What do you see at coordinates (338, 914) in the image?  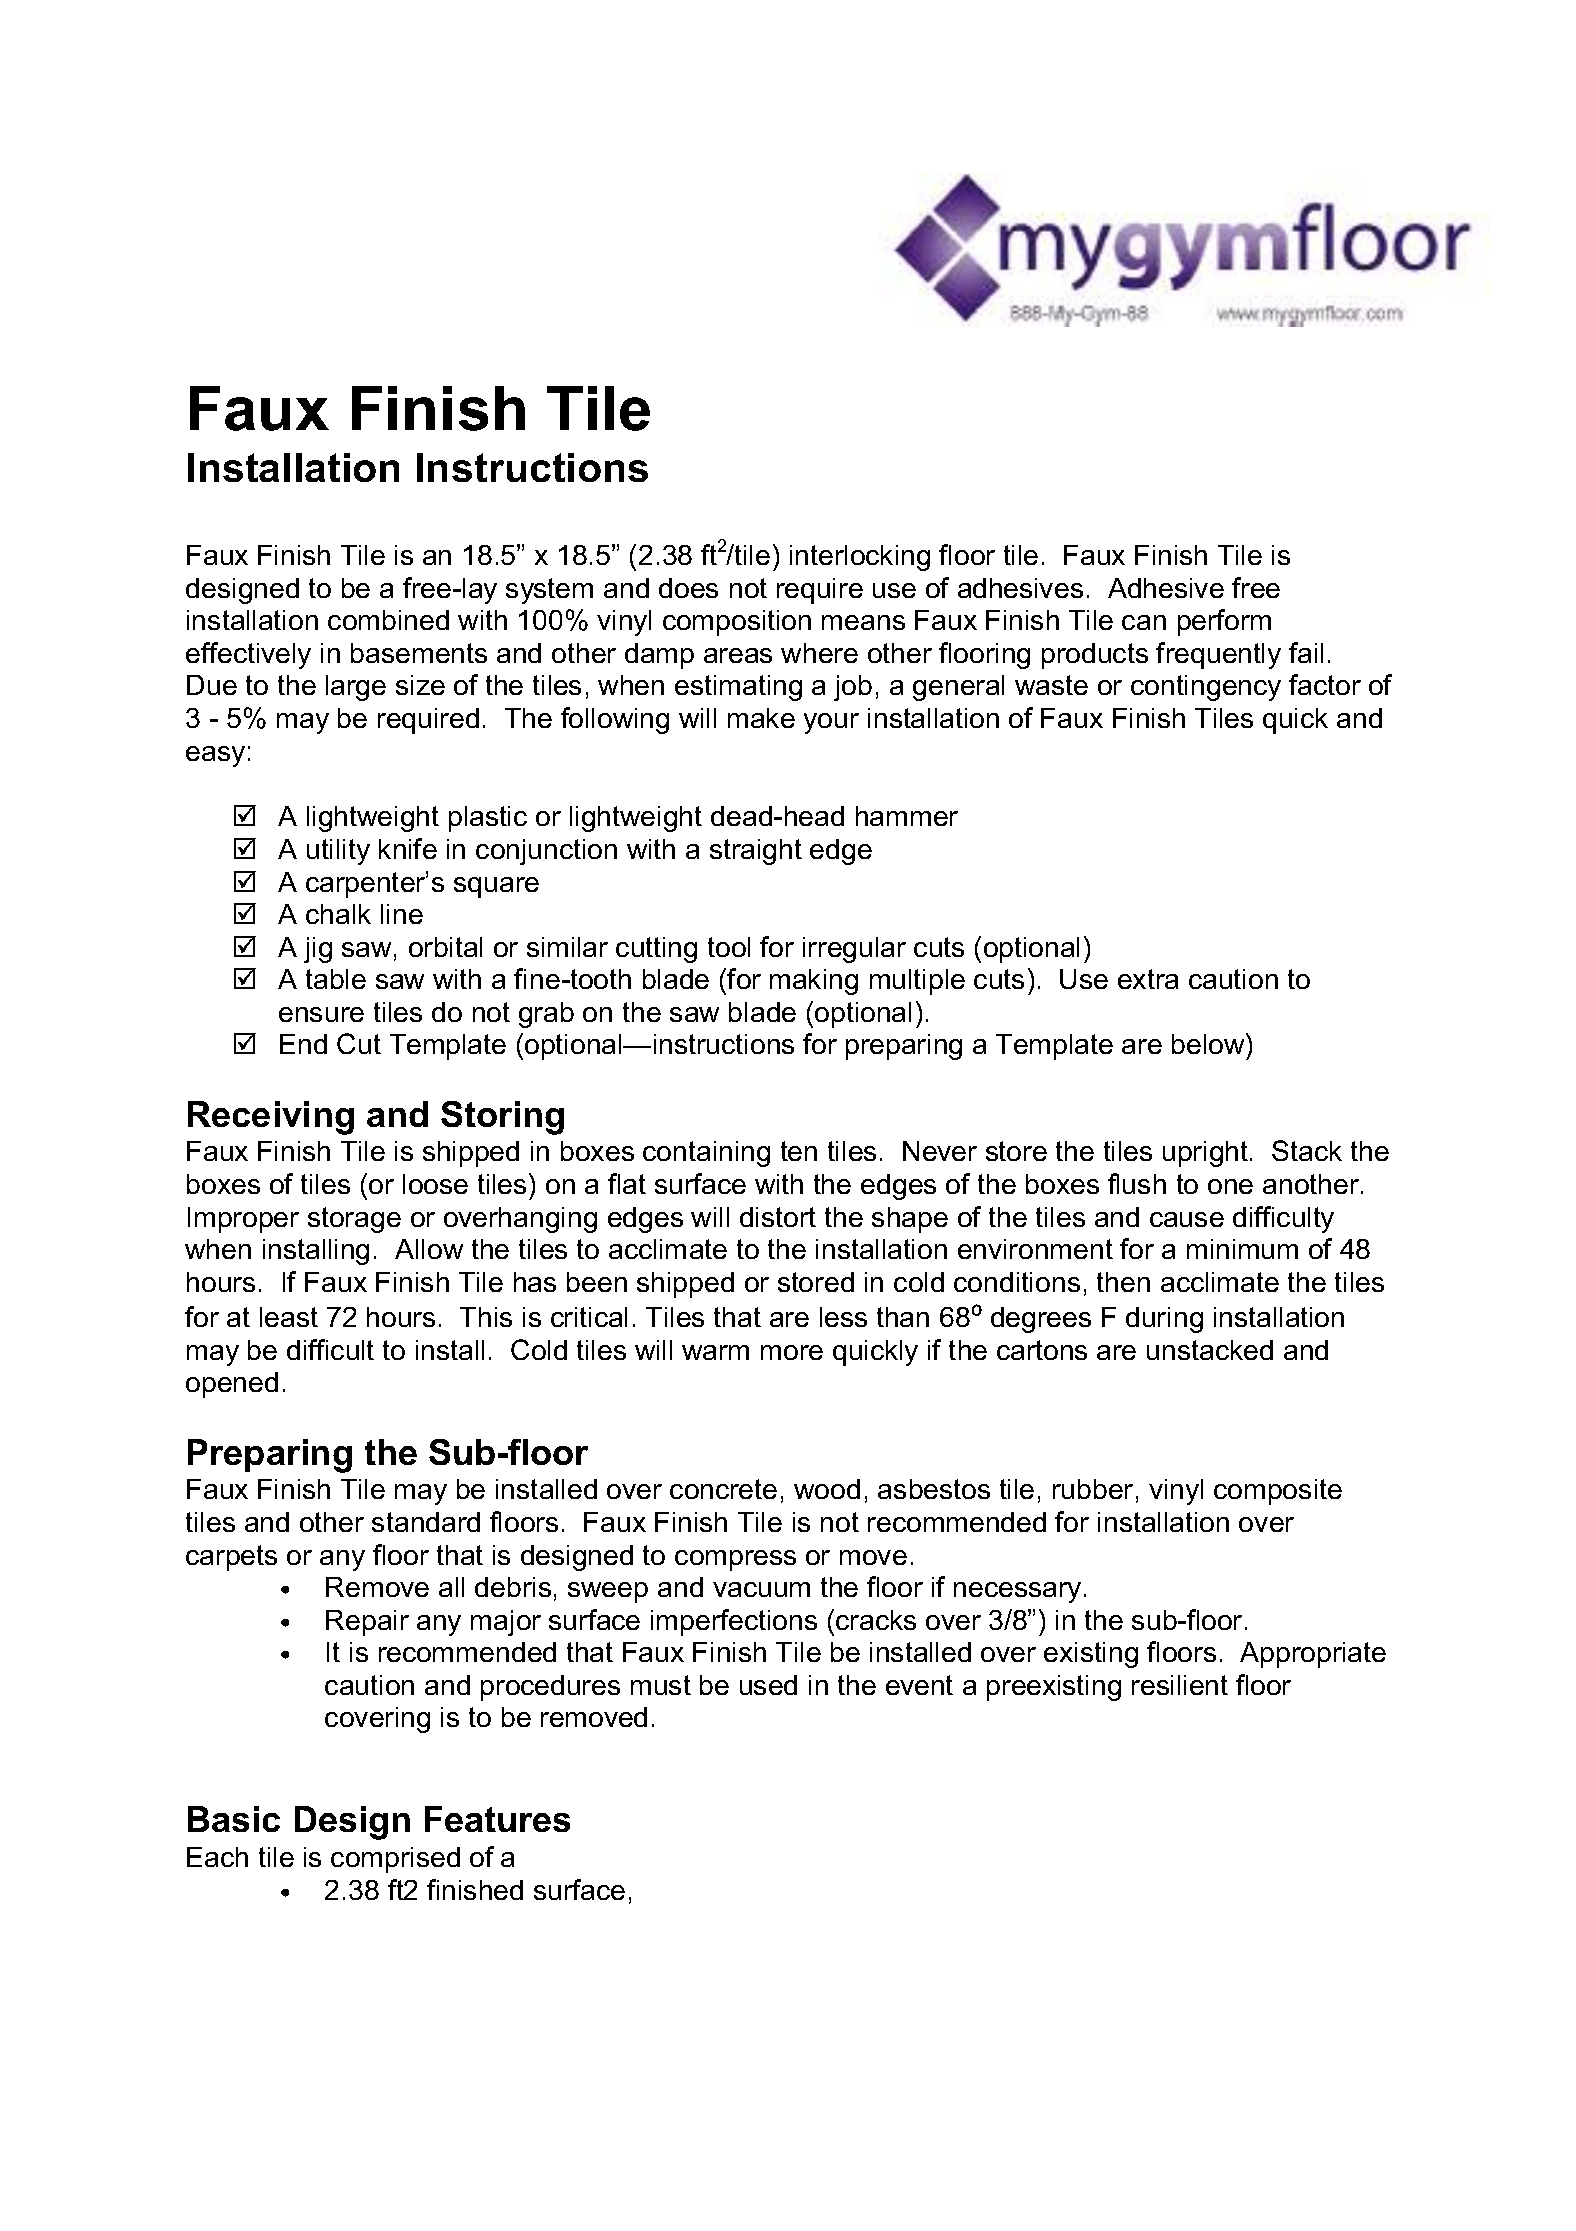 I see `chalk` at bounding box center [338, 914].
